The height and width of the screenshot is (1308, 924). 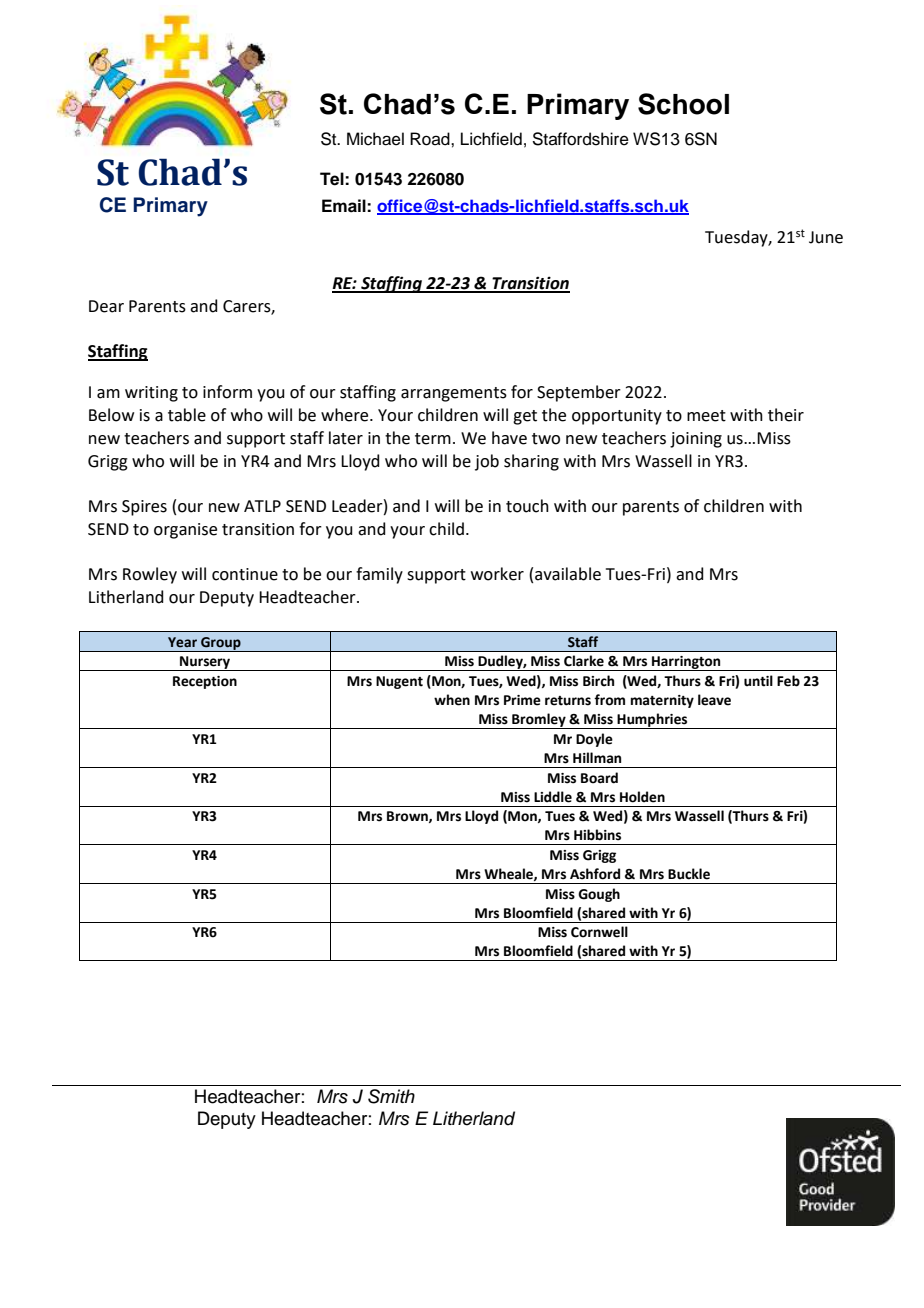 What do you see at coordinates (686, 663) in the screenshot?
I see `Harrington` at bounding box center [686, 663].
